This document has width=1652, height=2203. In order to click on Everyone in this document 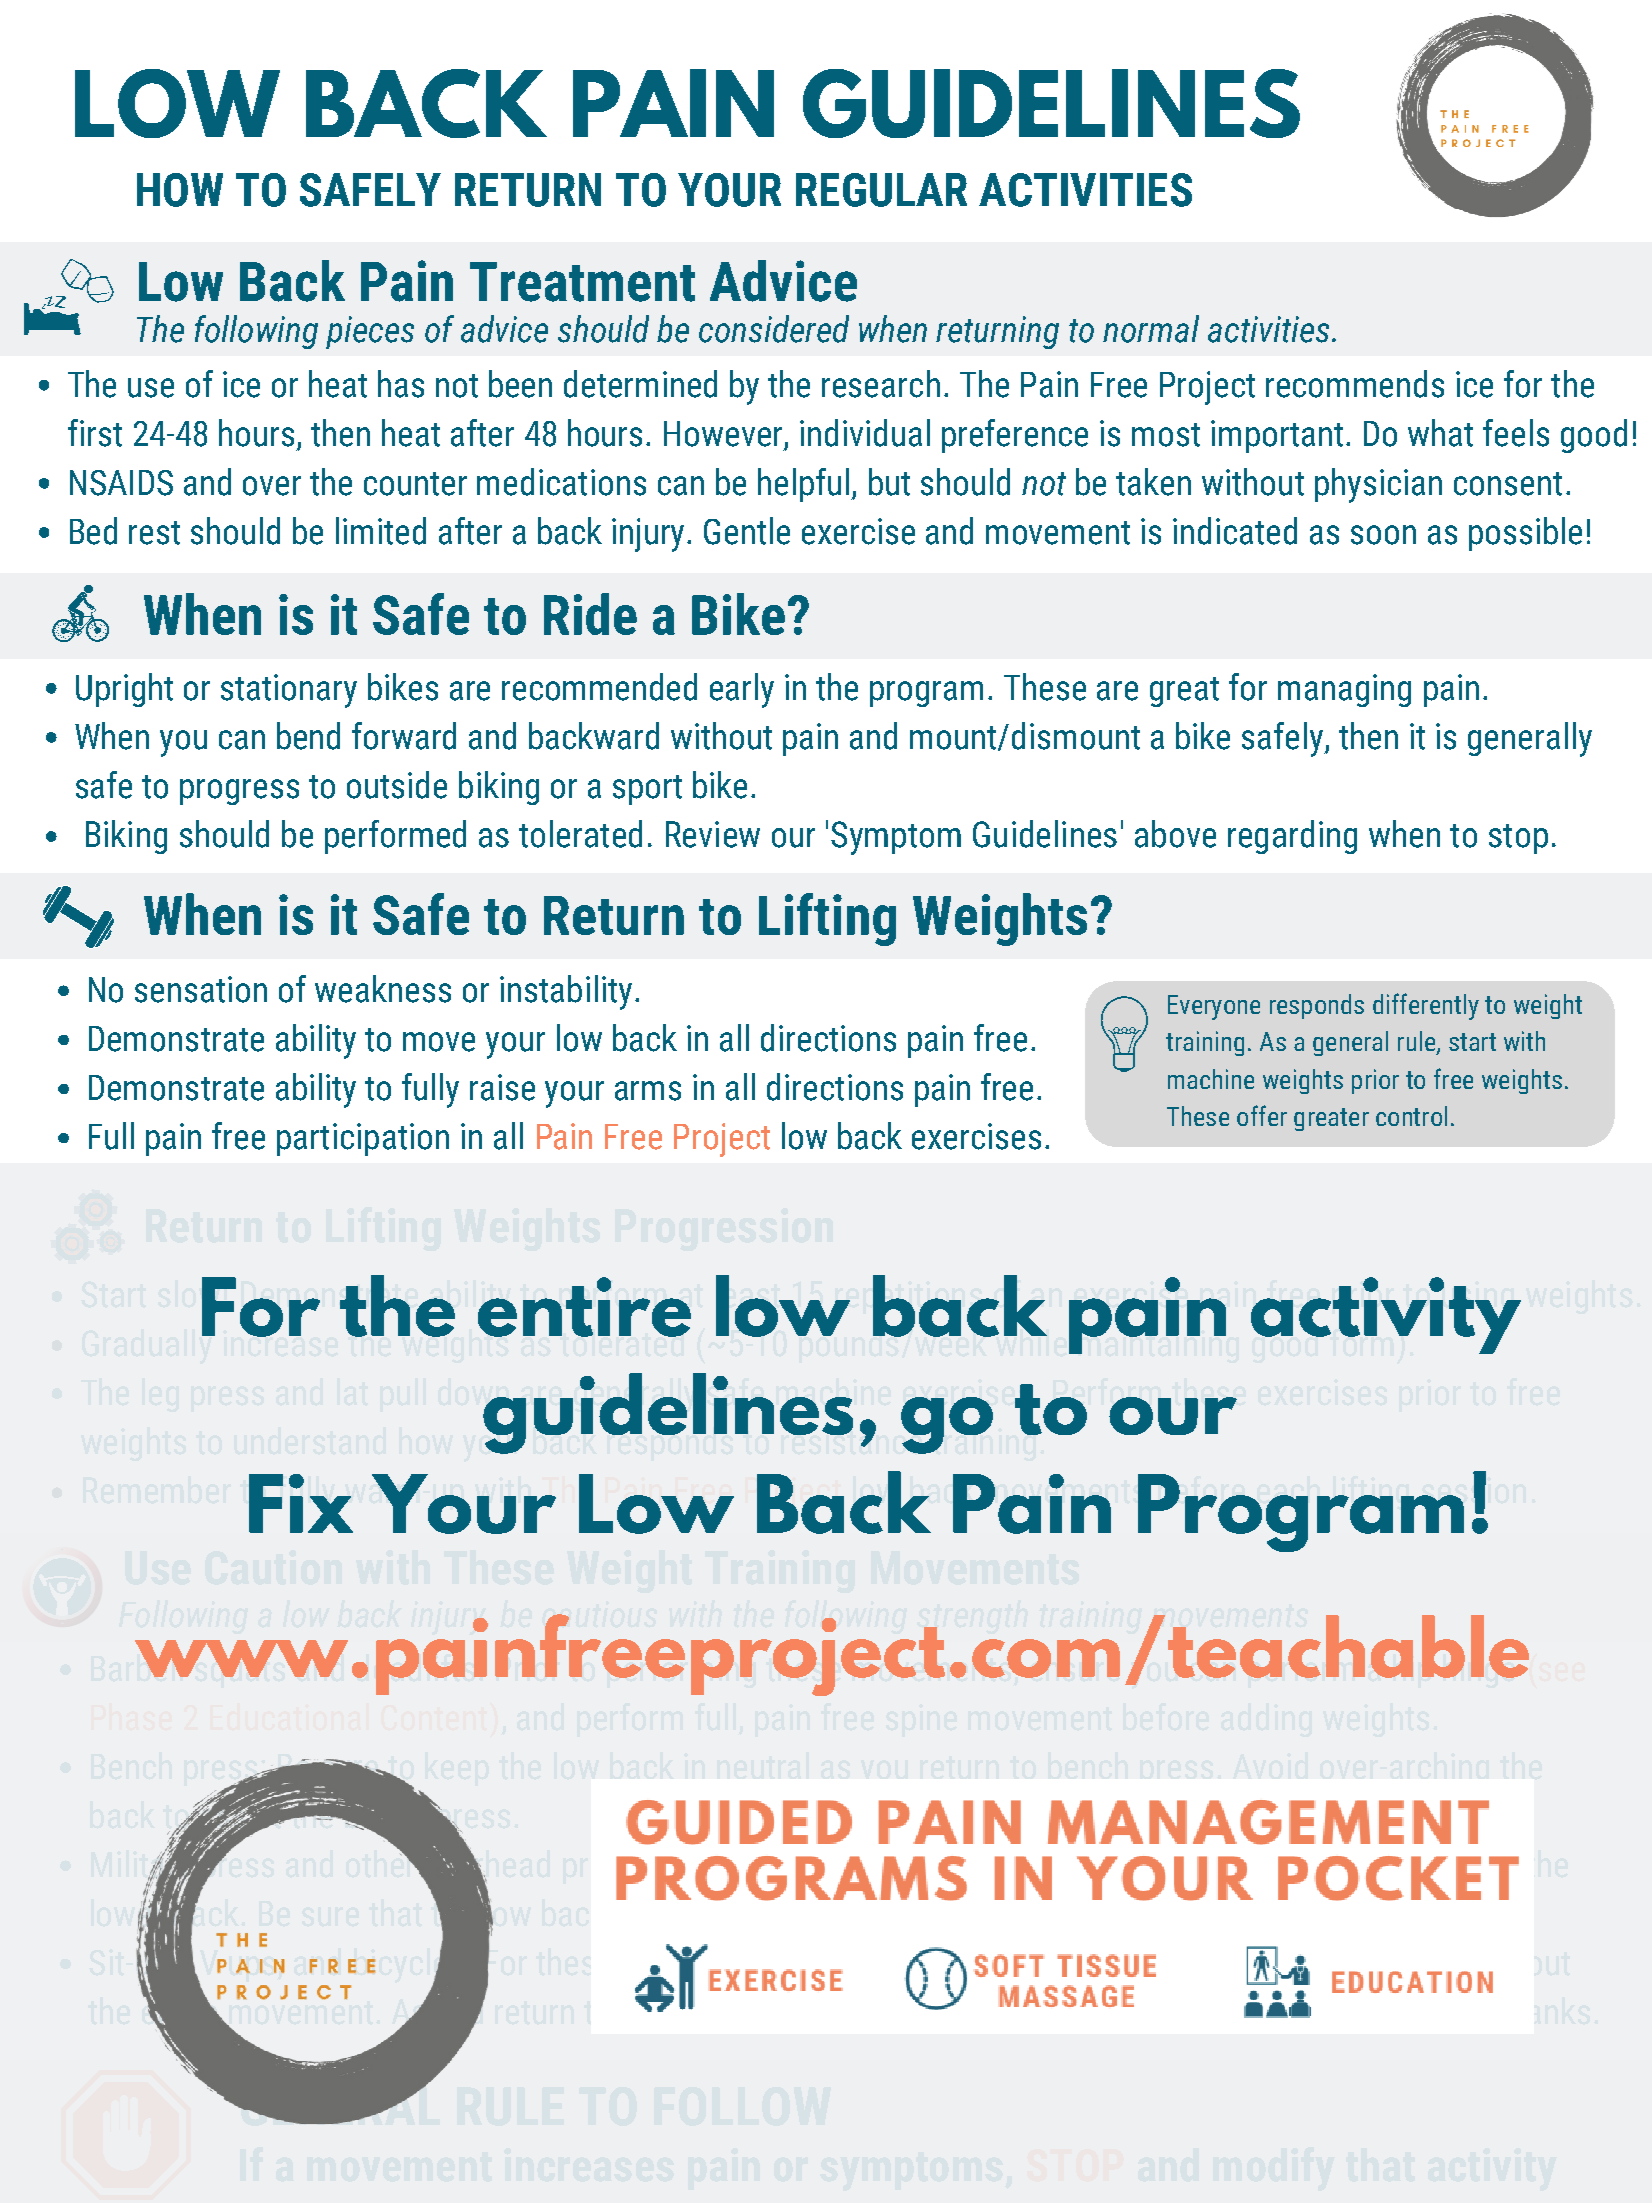, I will do `click(1214, 1007)`.
